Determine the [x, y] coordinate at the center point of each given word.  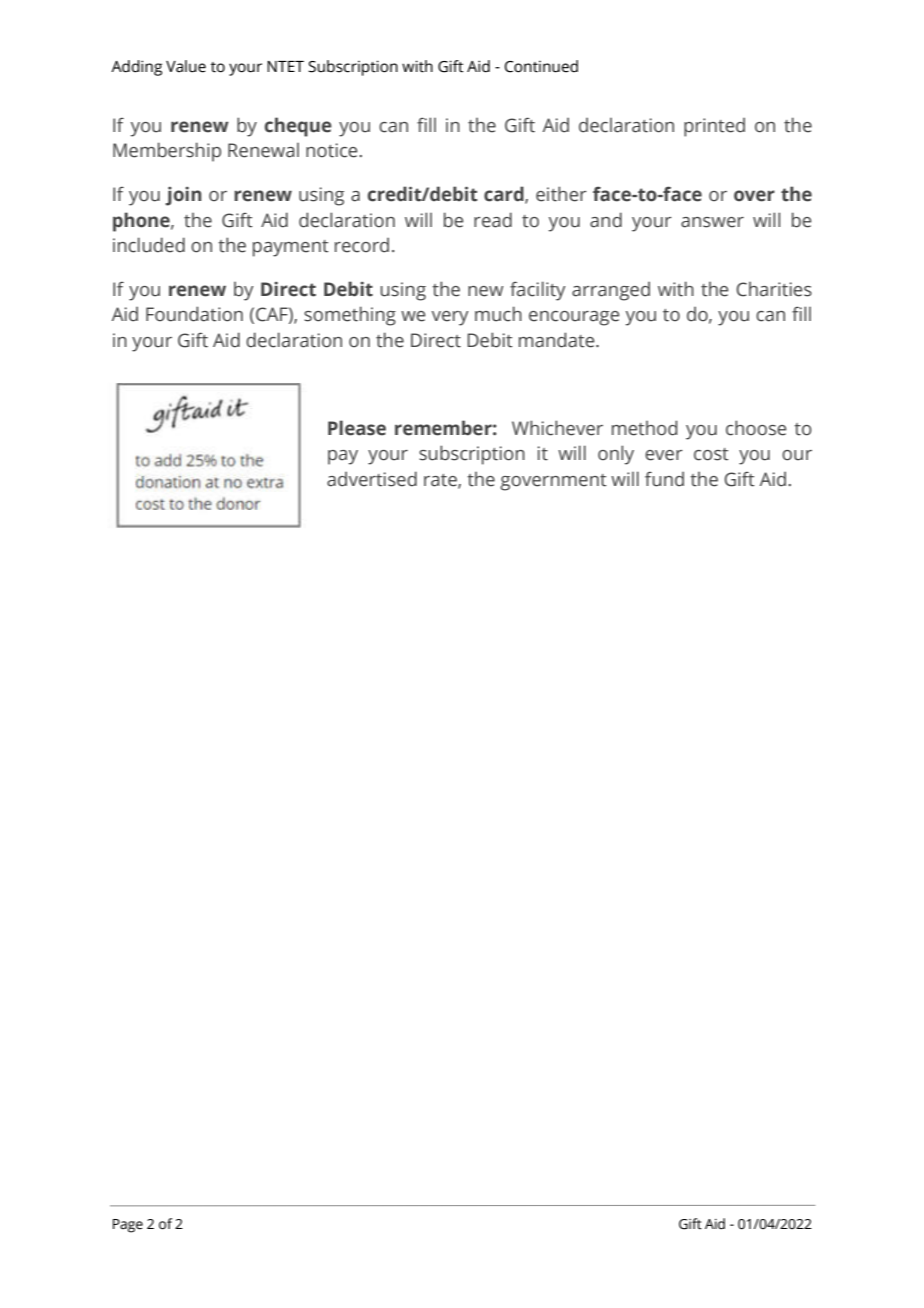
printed [714, 127]
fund [664, 479]
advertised [372, 479]
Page [128, 1226]
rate [441, 481]
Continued [541, 66]
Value [186, 66]
